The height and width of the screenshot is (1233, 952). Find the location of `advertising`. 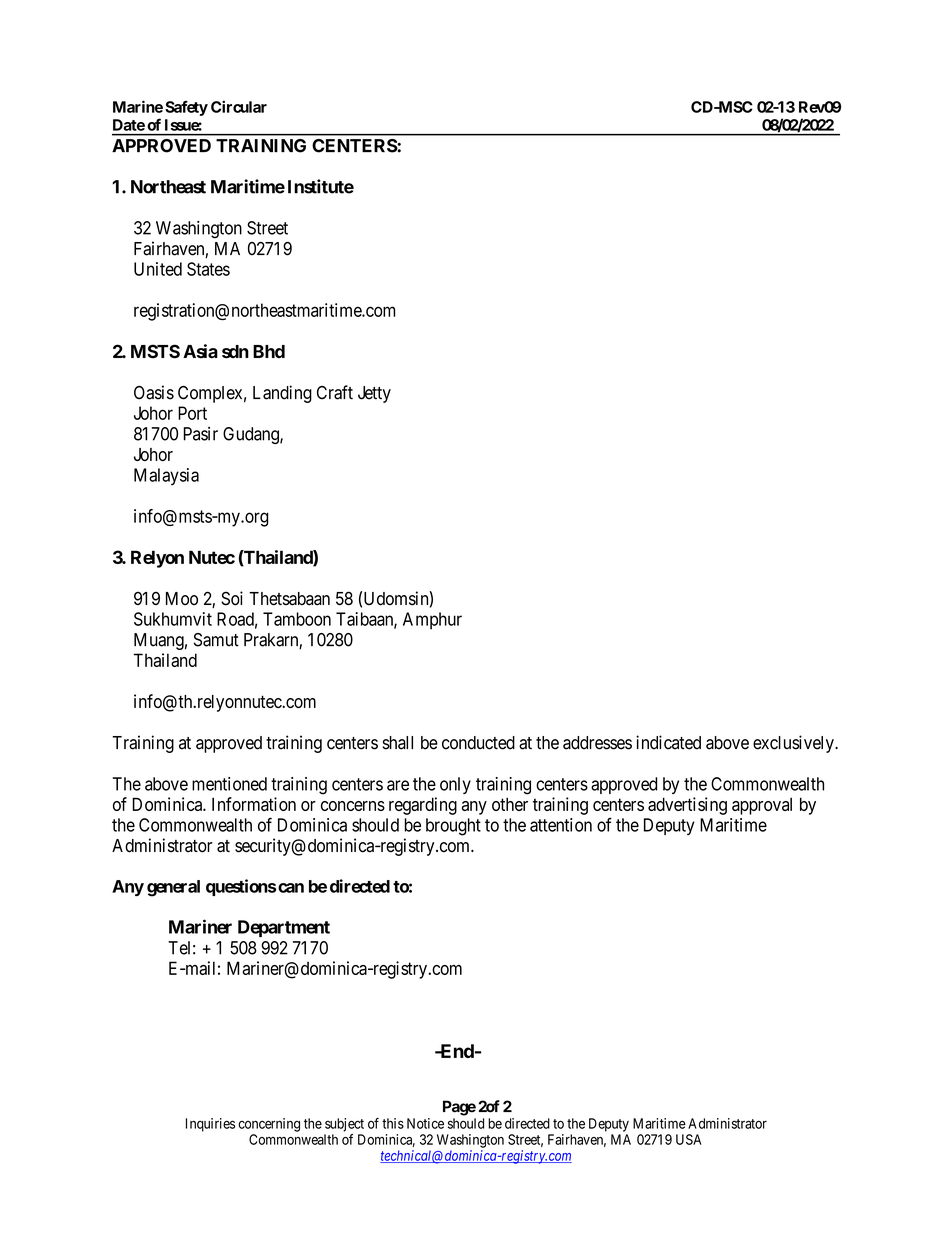

advertising is located at coordinates (687, 806).
